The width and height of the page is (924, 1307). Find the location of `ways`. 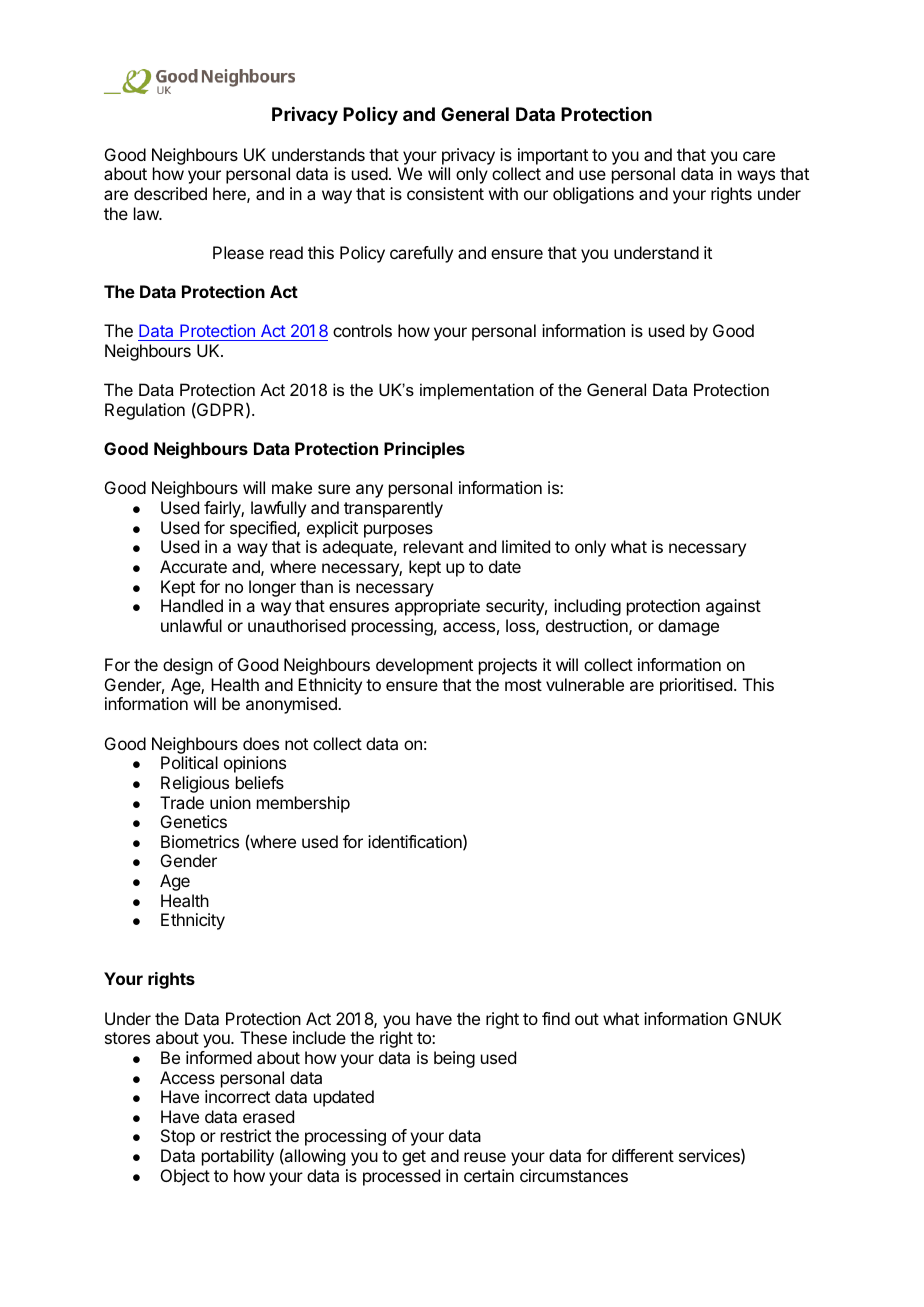

ways is located at coordinates (756, 177).
